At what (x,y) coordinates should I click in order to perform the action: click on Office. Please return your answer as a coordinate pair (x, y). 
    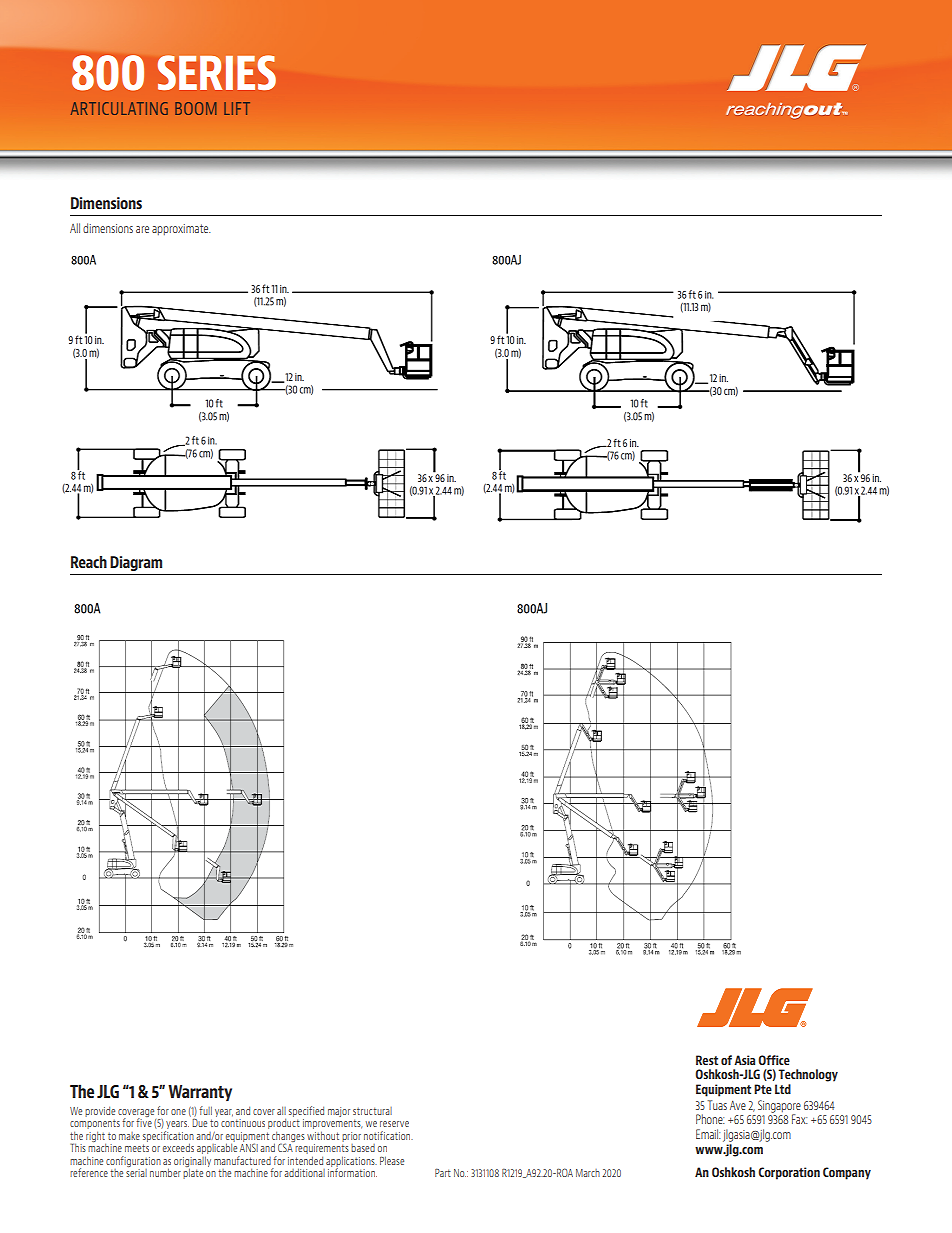
    Looking at the image, I should click on (774, 1060).
